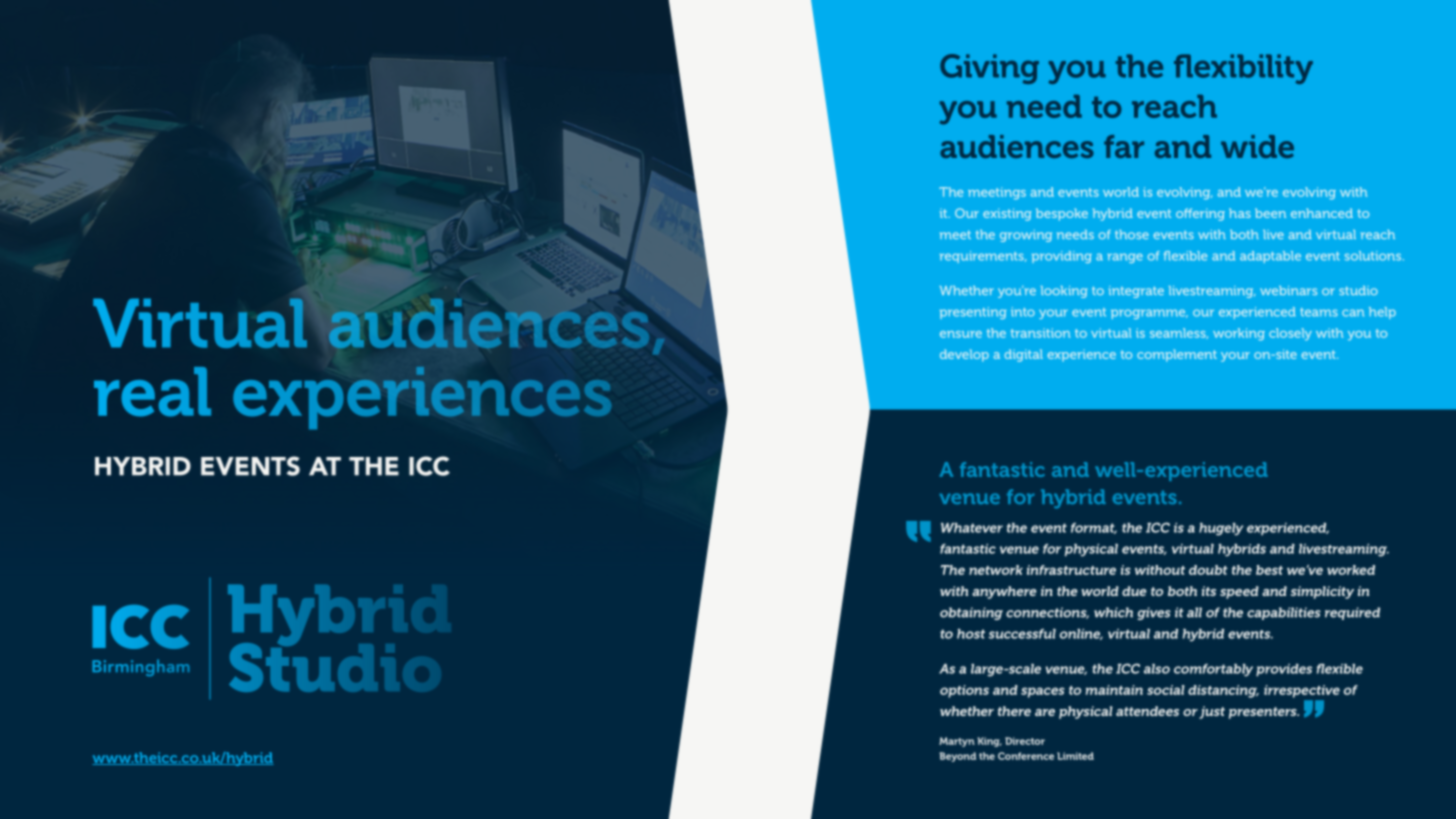 This screenshot has width=1456, height=819. I want to click on flexibility, so click(1243, 69).
